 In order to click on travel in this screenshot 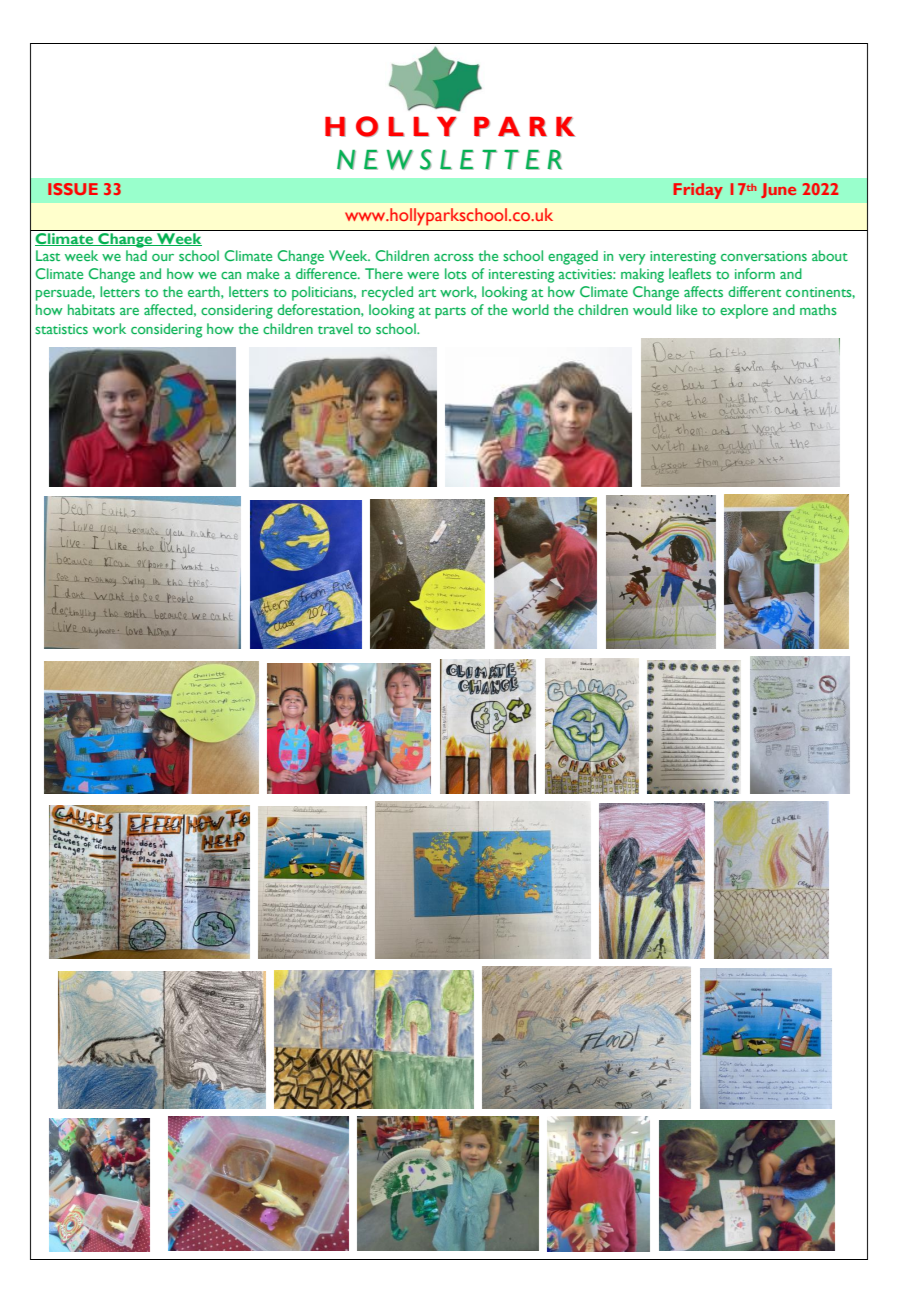, I will do `click(335, 328)`.
